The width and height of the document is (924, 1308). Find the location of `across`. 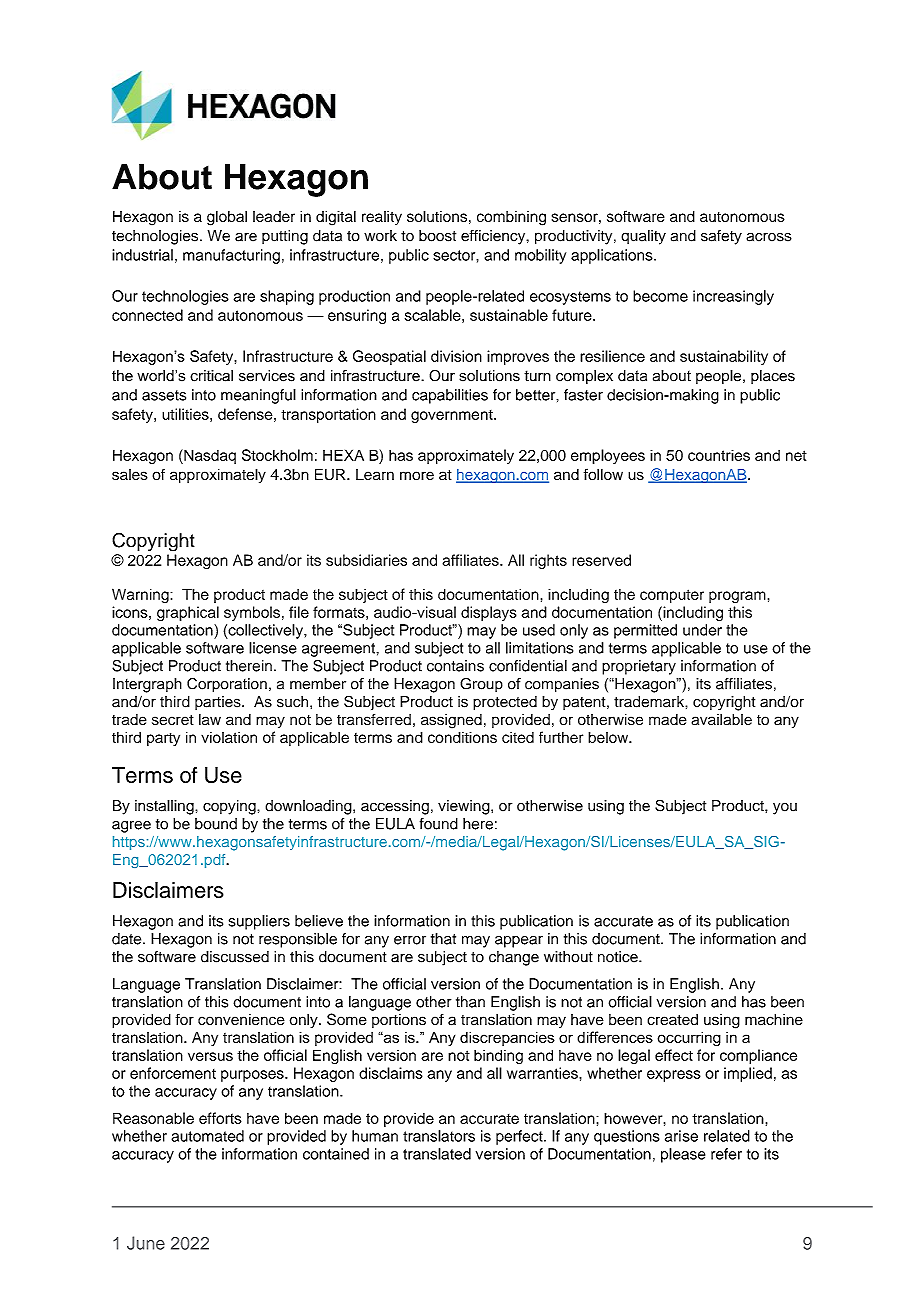

across is located at coordinates (769, 237).
